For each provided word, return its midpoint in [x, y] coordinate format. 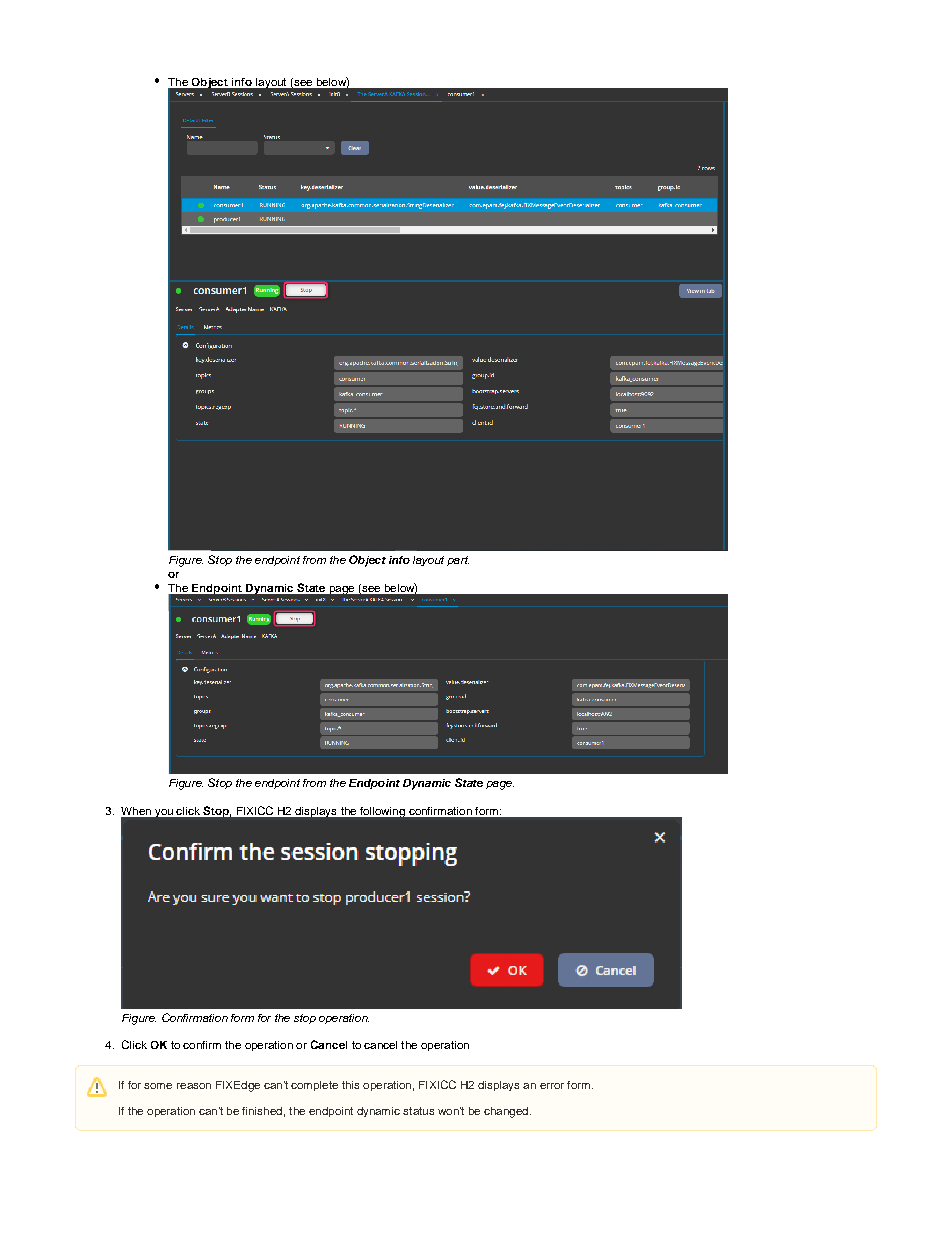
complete [314, 1086]
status [418, 1111]
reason [194, 1086]
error [552, 1086]
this [350, 1085]
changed [507, 1112]
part [458, 561]
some [158, 1086]
